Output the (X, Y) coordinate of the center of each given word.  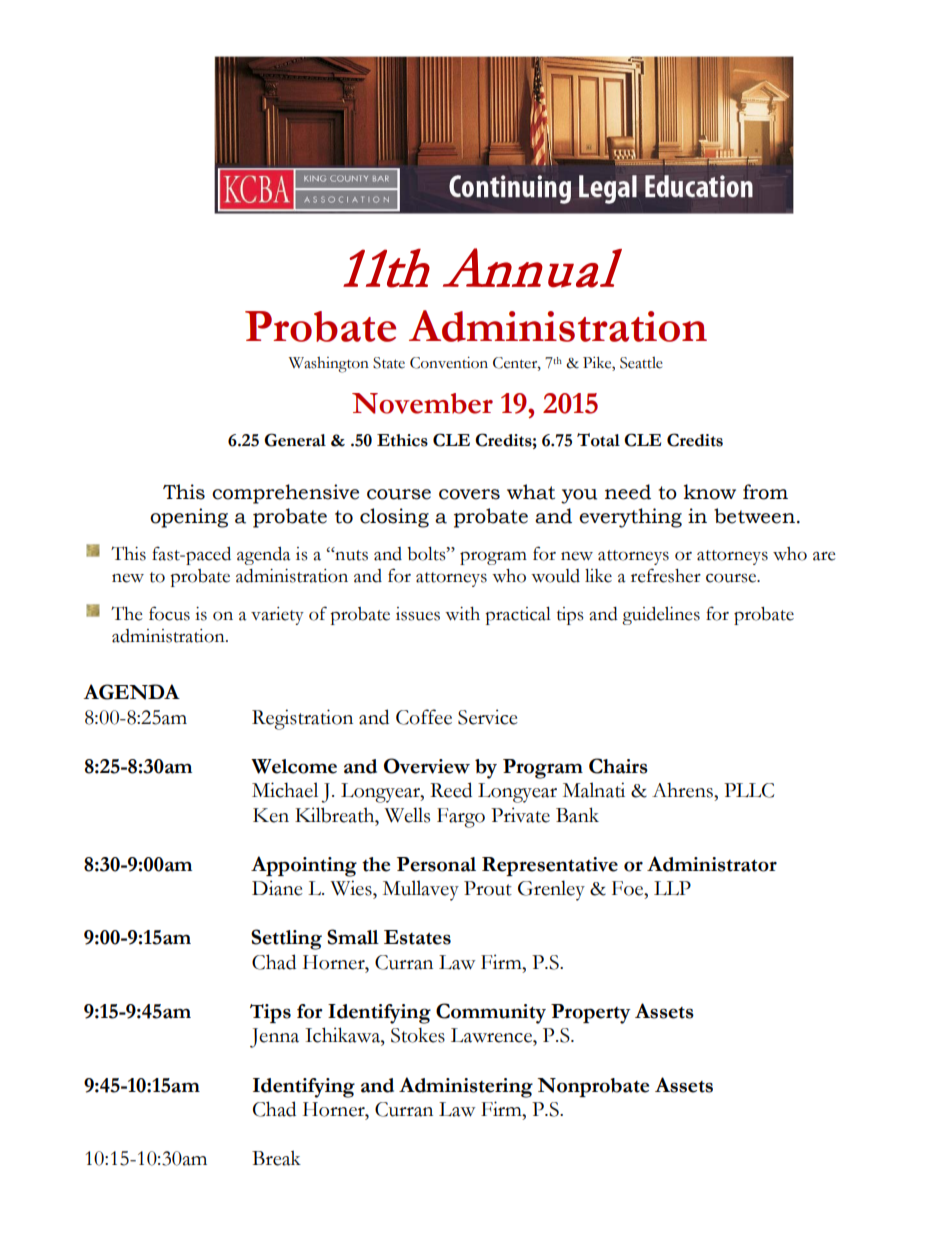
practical (518, 616)
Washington (329, 365)
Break (276, 1158)
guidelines (661, 616)
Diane (277, 888)
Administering (466, 1087)
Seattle (641, 363)
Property (591, 1014)
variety (277, 616)
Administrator (712, 864)
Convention (449, 363)
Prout (488, 888)
